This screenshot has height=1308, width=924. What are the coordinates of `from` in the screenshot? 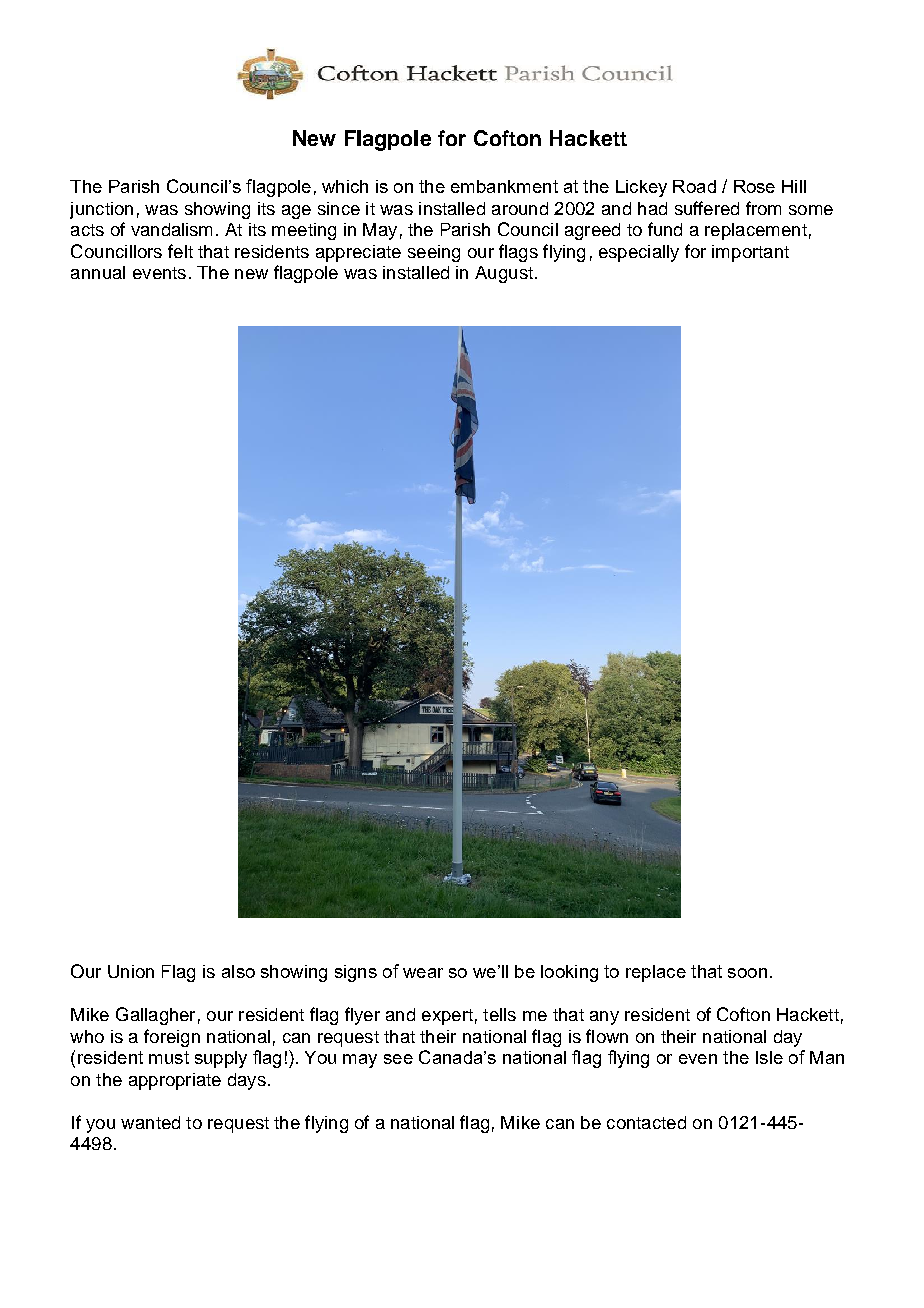 It's located at (763, 208).
